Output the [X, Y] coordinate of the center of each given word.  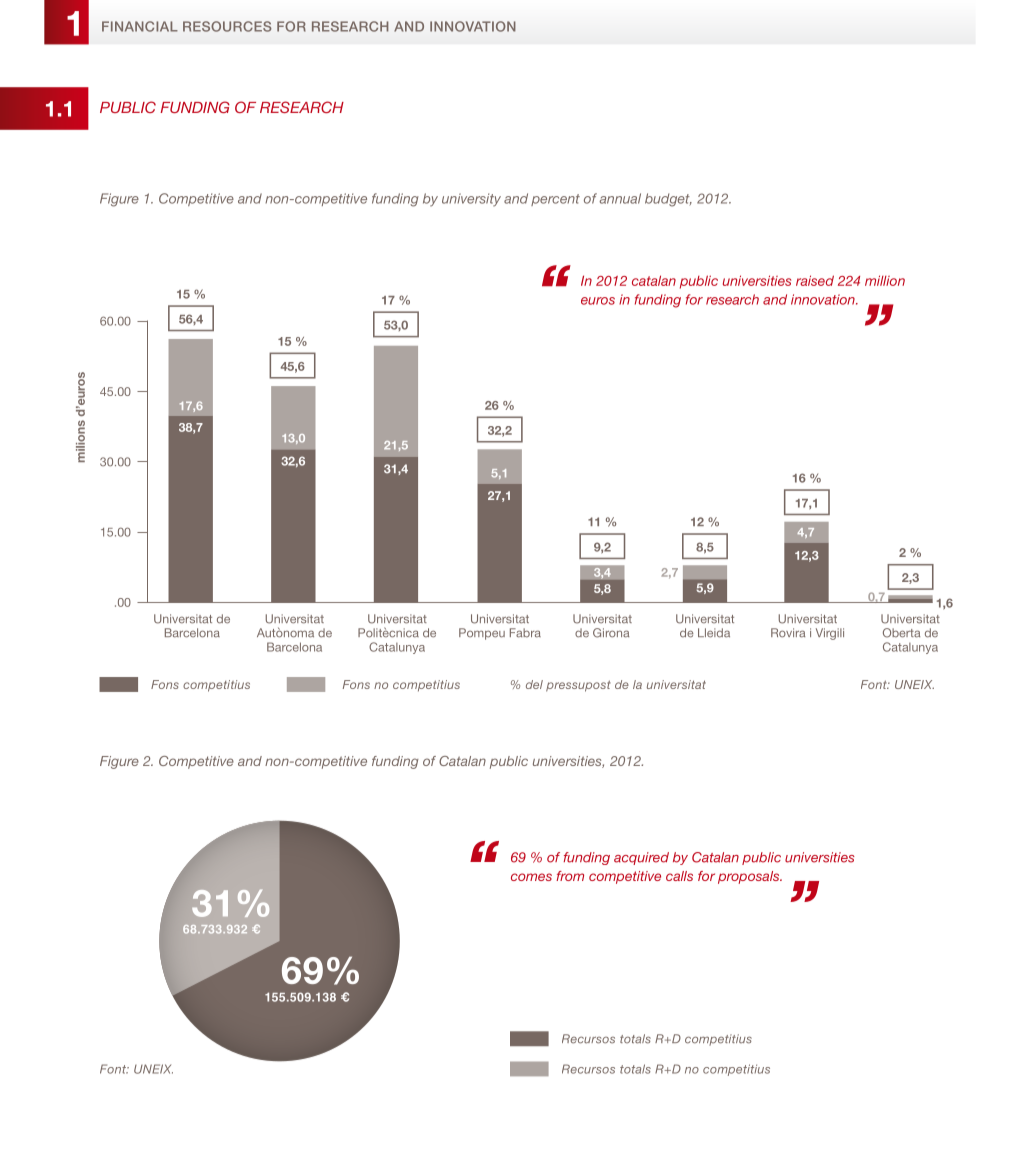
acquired [641, 858]
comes [531, 877]
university [471, 200]
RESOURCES [227, 26]
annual [620, 198]
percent [555, 200]
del [534, 684]
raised [815, 280]
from [570, 876]
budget [668, 200]
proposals [750, 877]
